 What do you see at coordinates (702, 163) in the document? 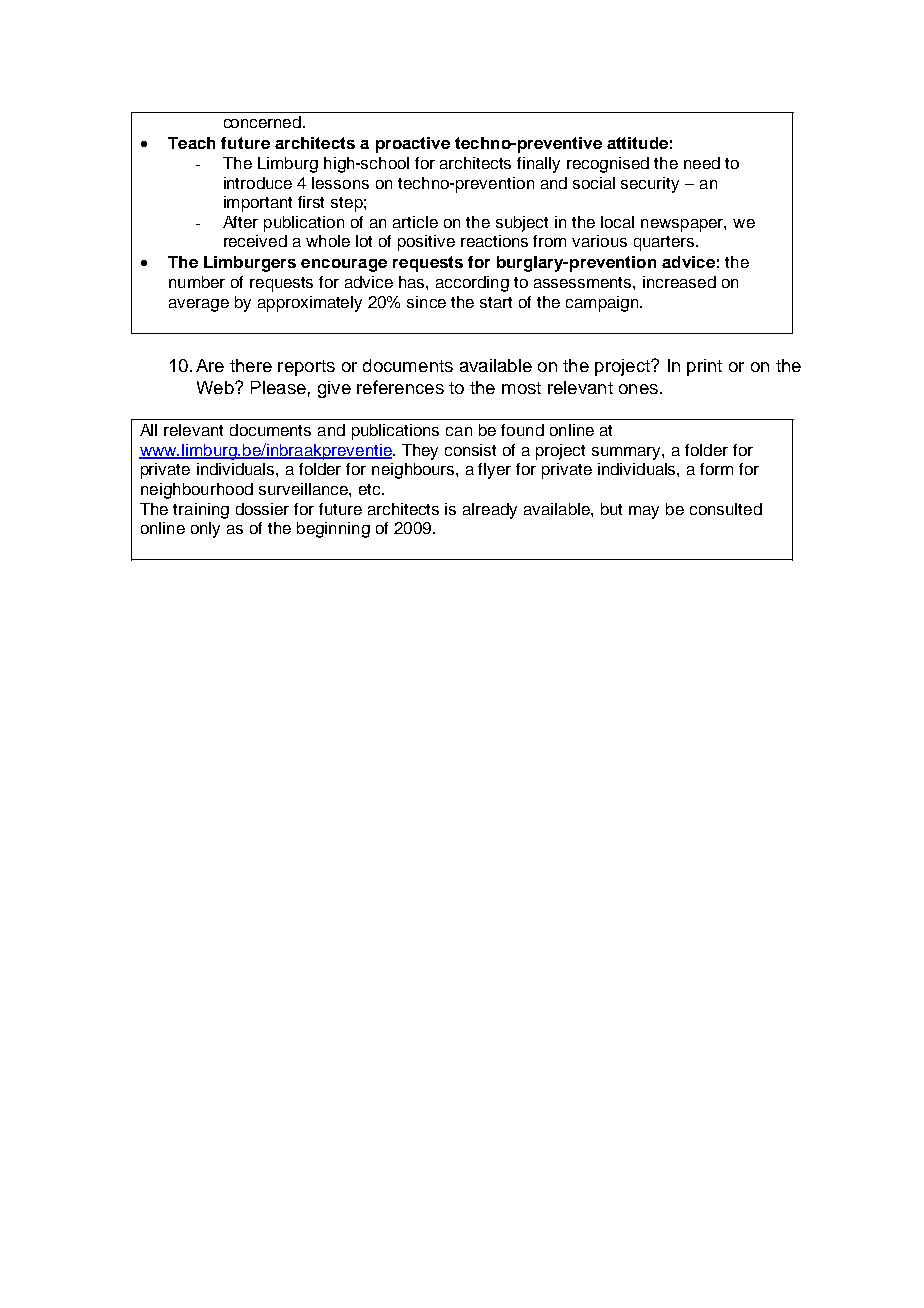
I see `need` at bounding box center [702, 163].
